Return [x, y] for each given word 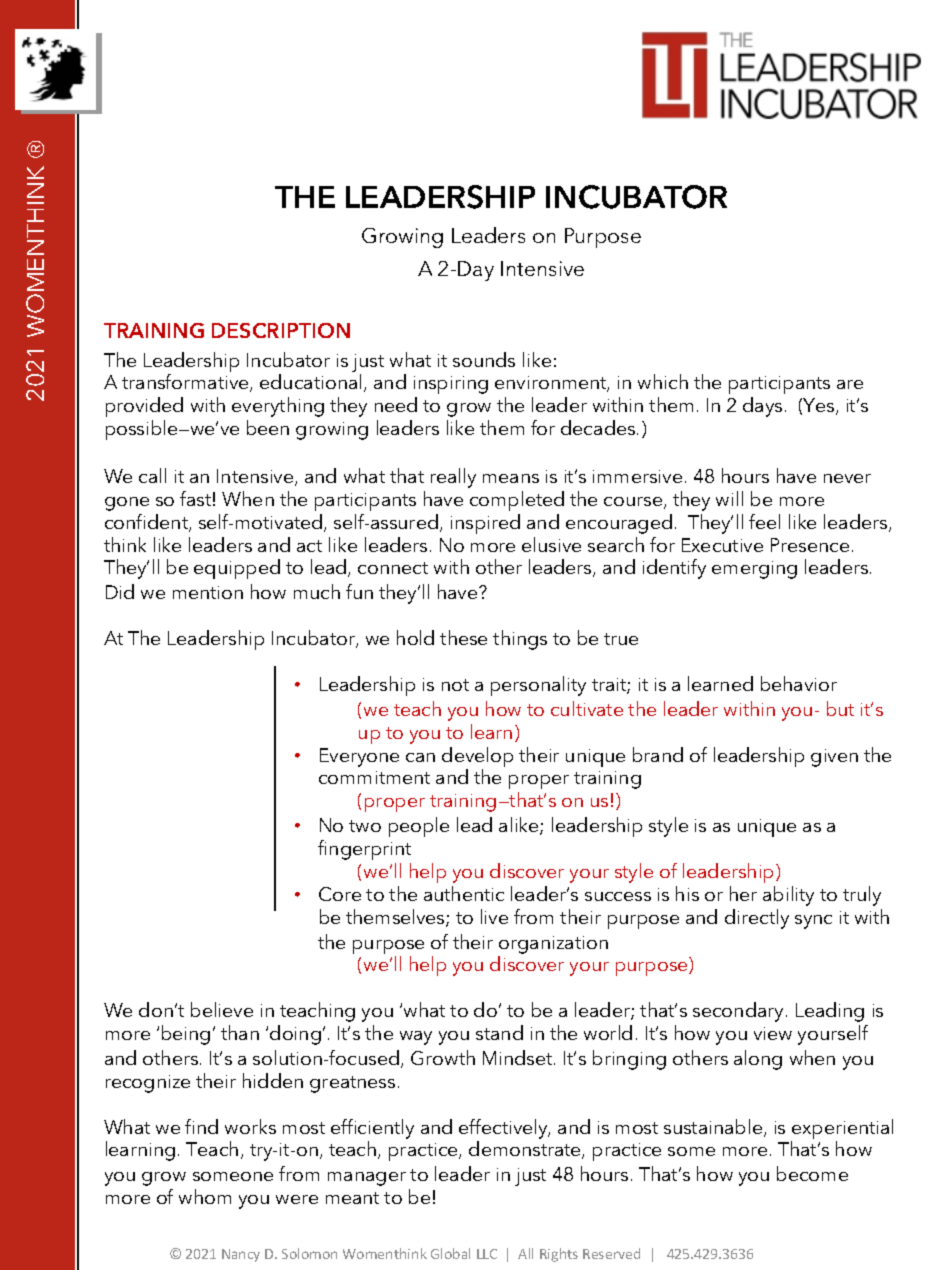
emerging [754, 570]
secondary [738, 1012]
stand [499, 1032]
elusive [551, 544]
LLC [487, 1254]
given [834, 758]
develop [477, 757]
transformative [186, 383]
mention [208, 592]
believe [222, 1009]
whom [205, 1196]
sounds [484, 359]
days [762, 407]
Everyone [359, 757]
